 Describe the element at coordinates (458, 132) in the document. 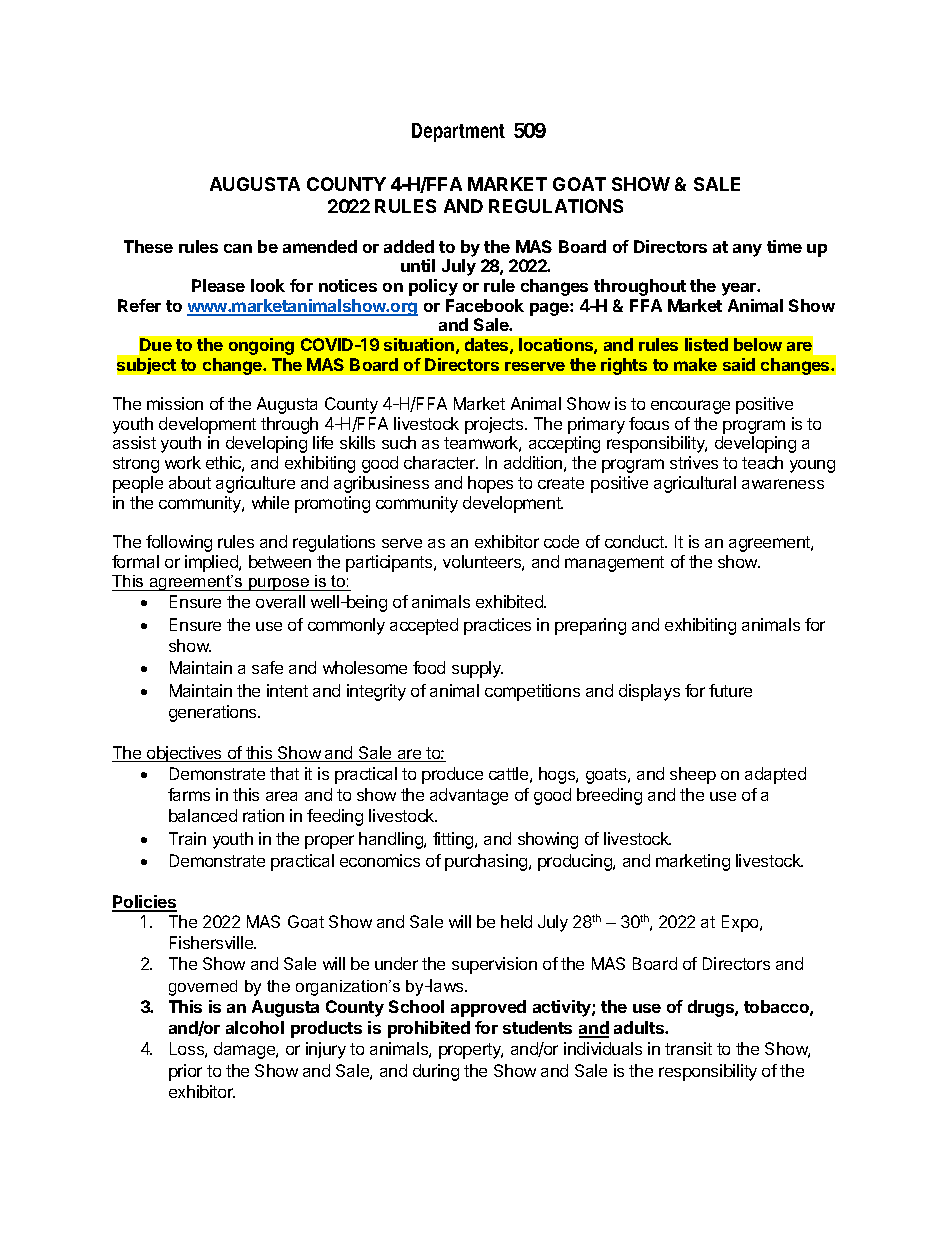

I see `Department` at that location.
